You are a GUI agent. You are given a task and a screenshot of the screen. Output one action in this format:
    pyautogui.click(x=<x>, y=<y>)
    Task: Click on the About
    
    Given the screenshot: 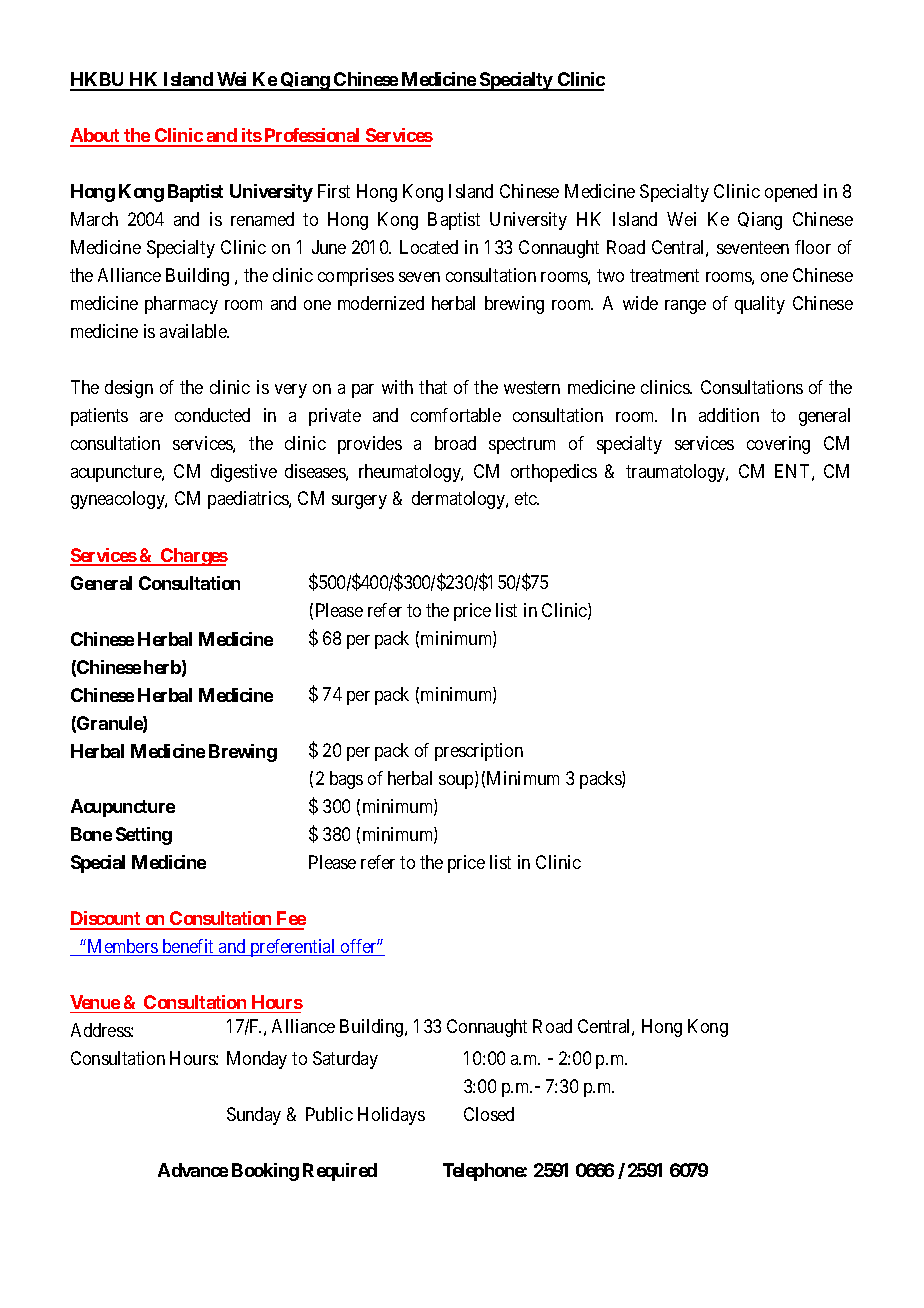 What is the action you would take?
    pyautogui.click(x=96, y=137)
